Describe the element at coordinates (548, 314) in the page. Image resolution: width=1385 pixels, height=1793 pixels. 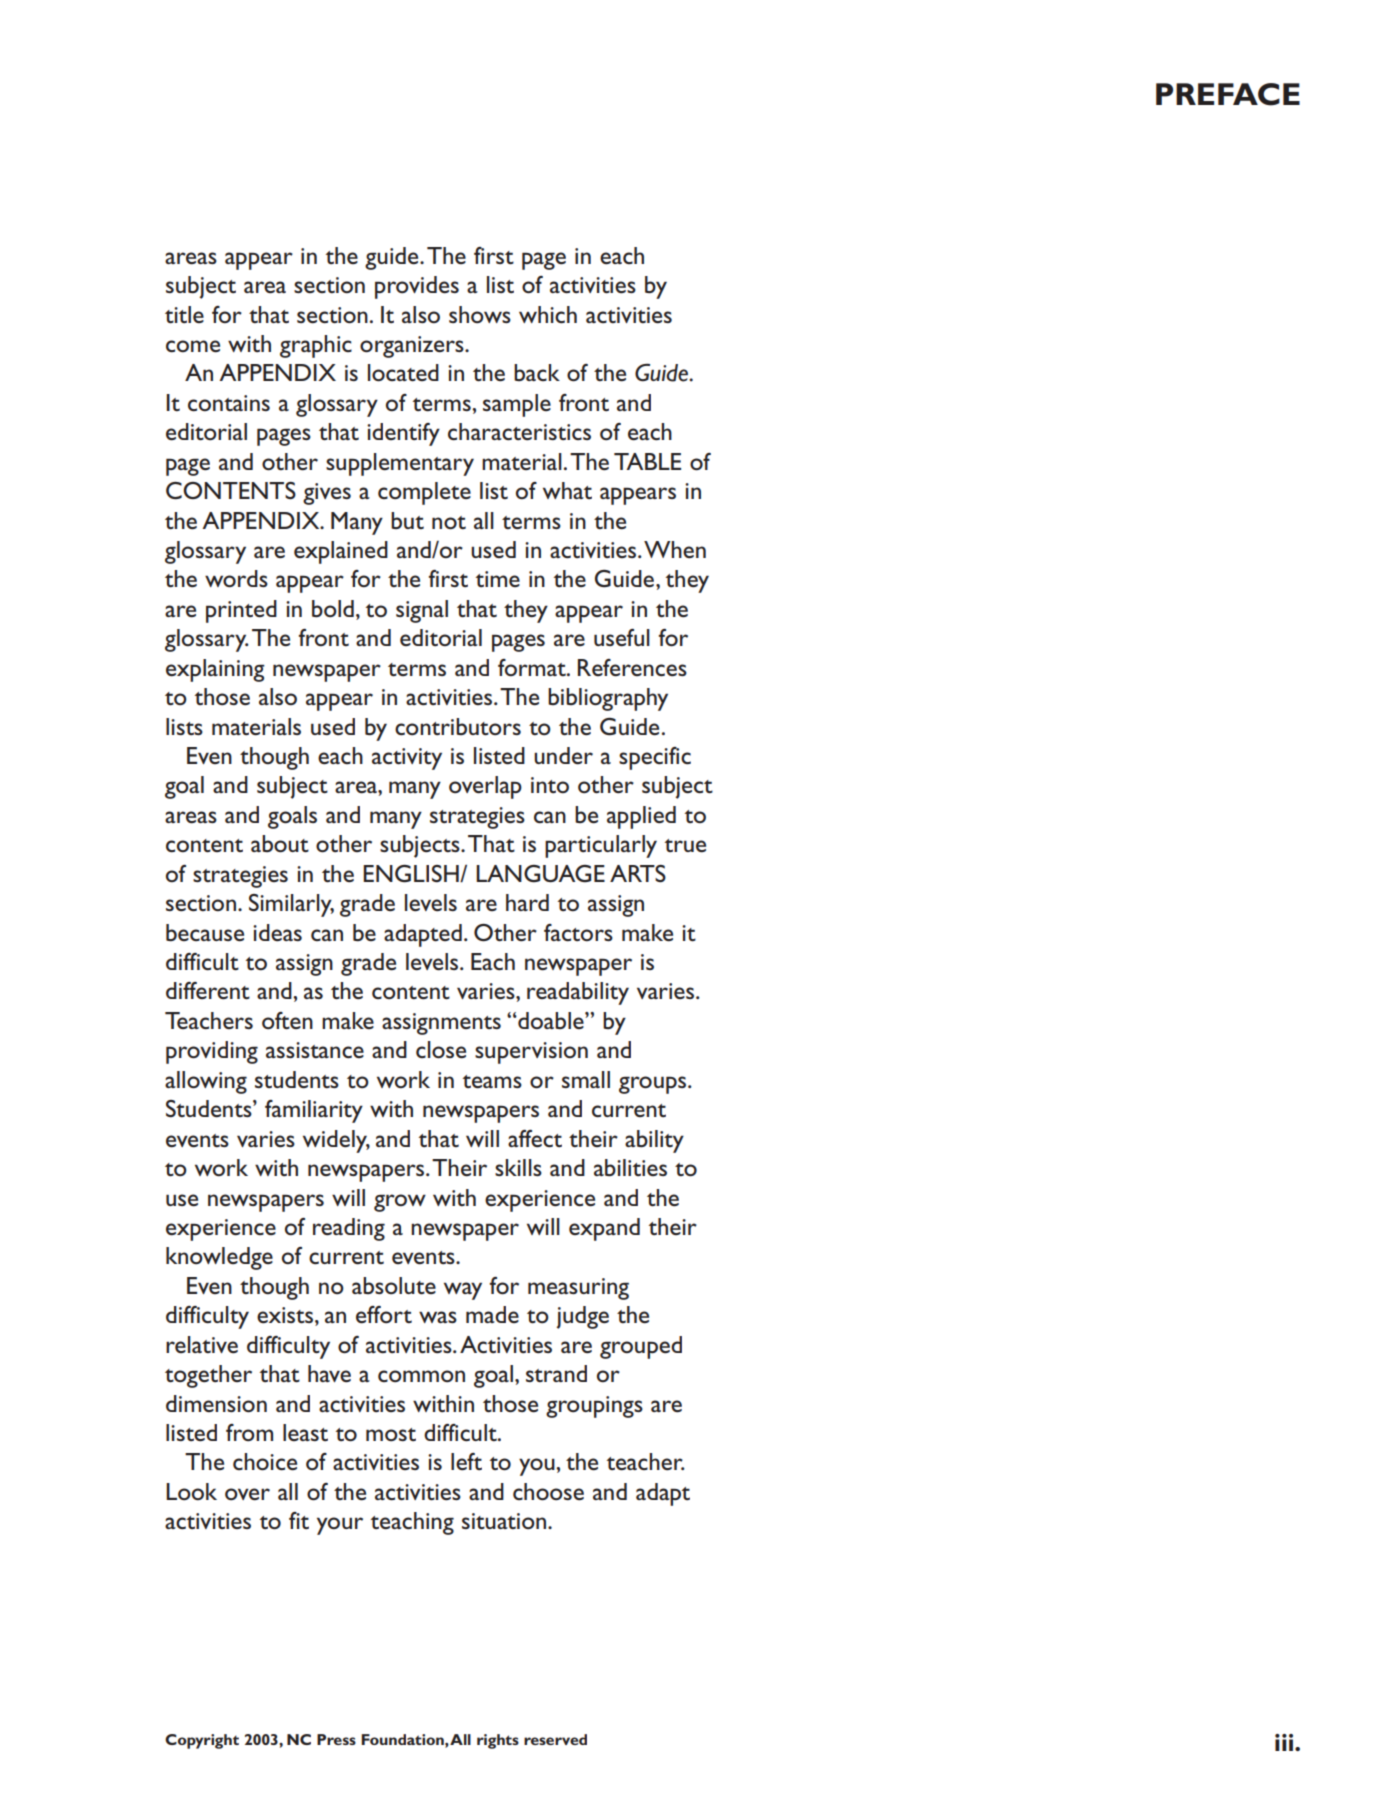
I see `which` at that location.
